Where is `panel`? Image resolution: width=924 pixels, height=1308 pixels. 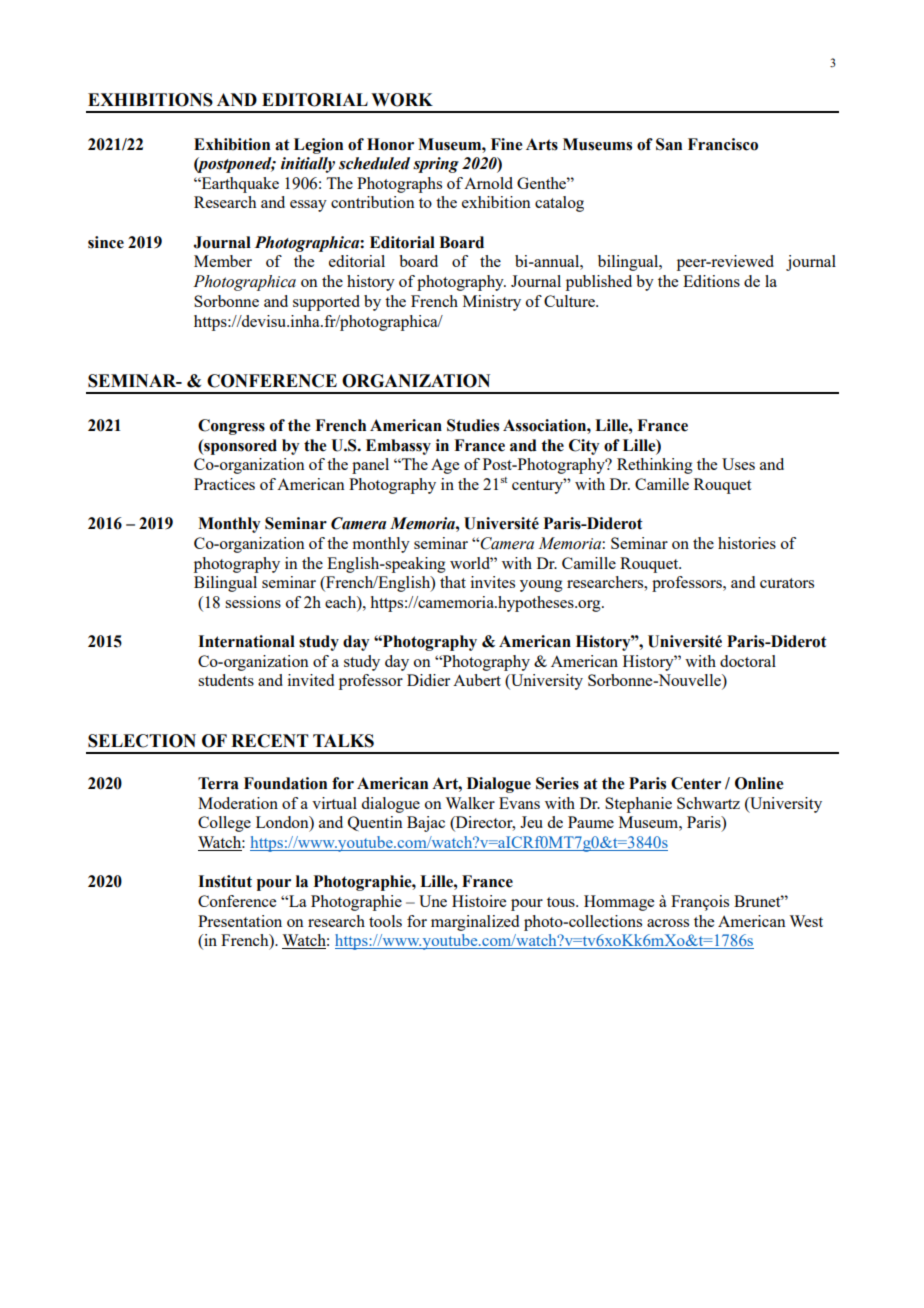 panel is located at coordinates (370, 466).
